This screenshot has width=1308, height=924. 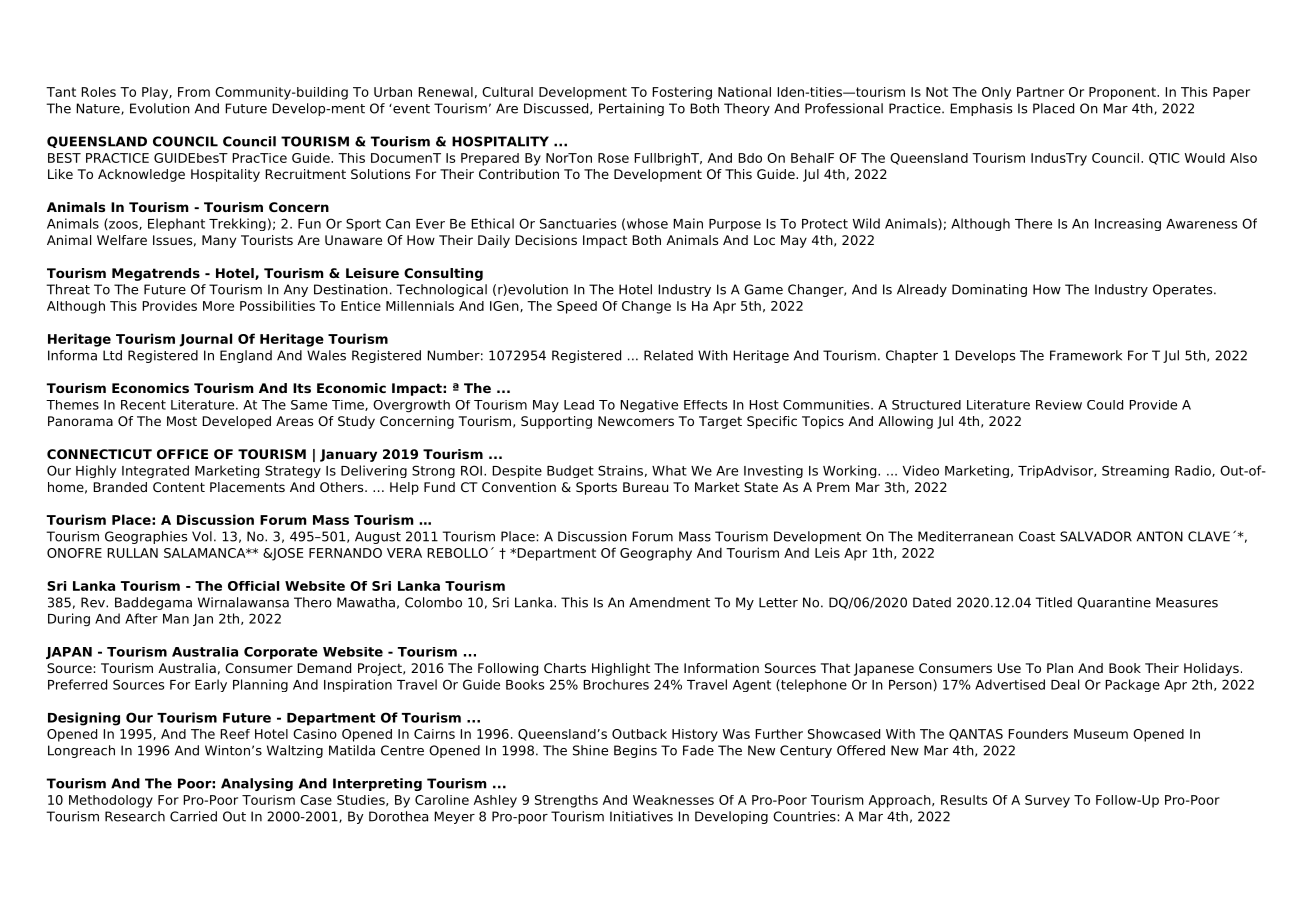 I want to click on Streaming, so click(x=1135, y=471).
